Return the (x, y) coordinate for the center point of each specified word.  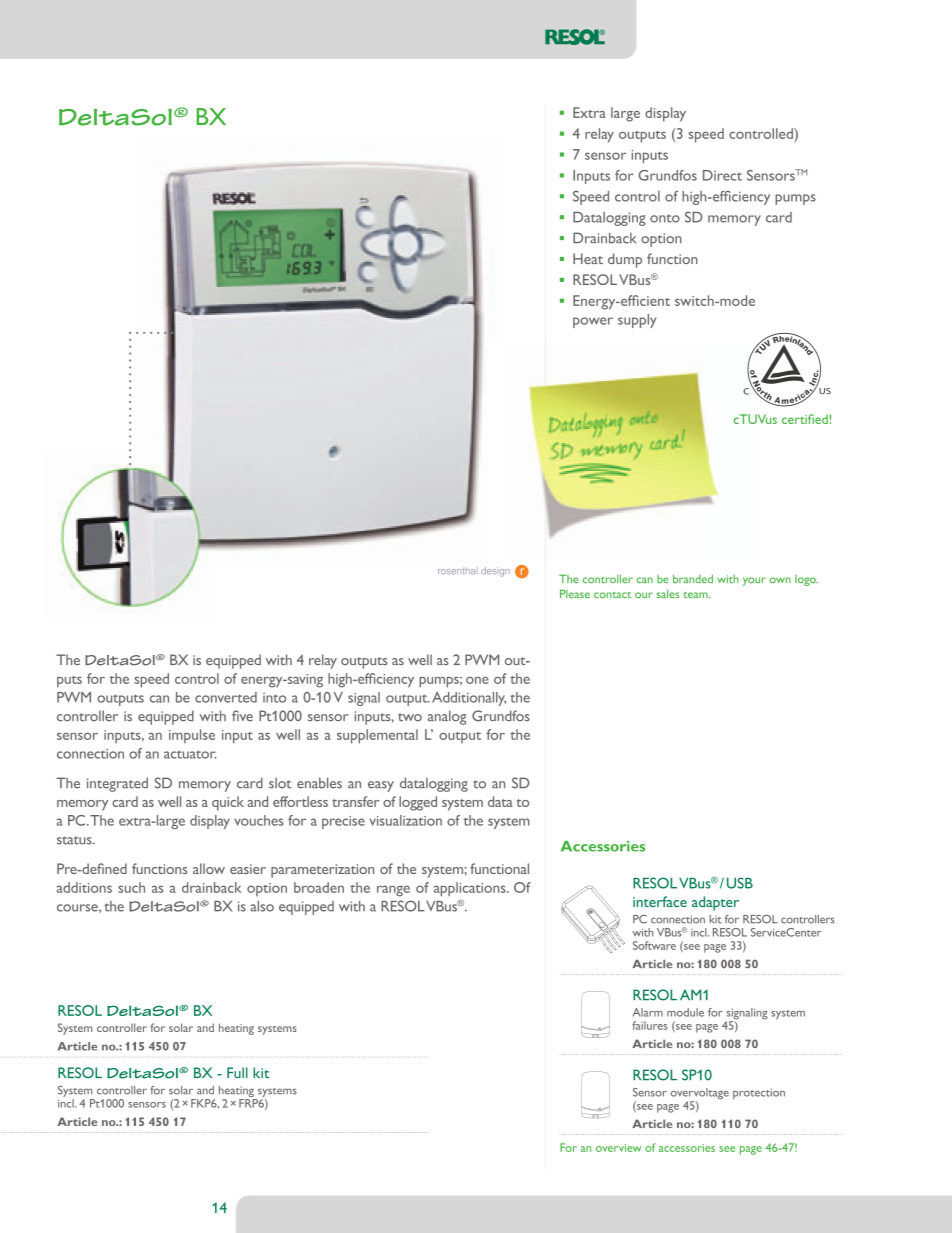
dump (625, 260)
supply (637, 321)
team (696, 595)
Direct (722, 175)
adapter (715, 903)
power (593, 322)
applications (471, 889)
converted (226, 697)
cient (655, 301)
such (131, 887)
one (477, 680)
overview (619, 1148)
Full (237, 1072)
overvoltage (700, 1095)
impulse (192, 736)
